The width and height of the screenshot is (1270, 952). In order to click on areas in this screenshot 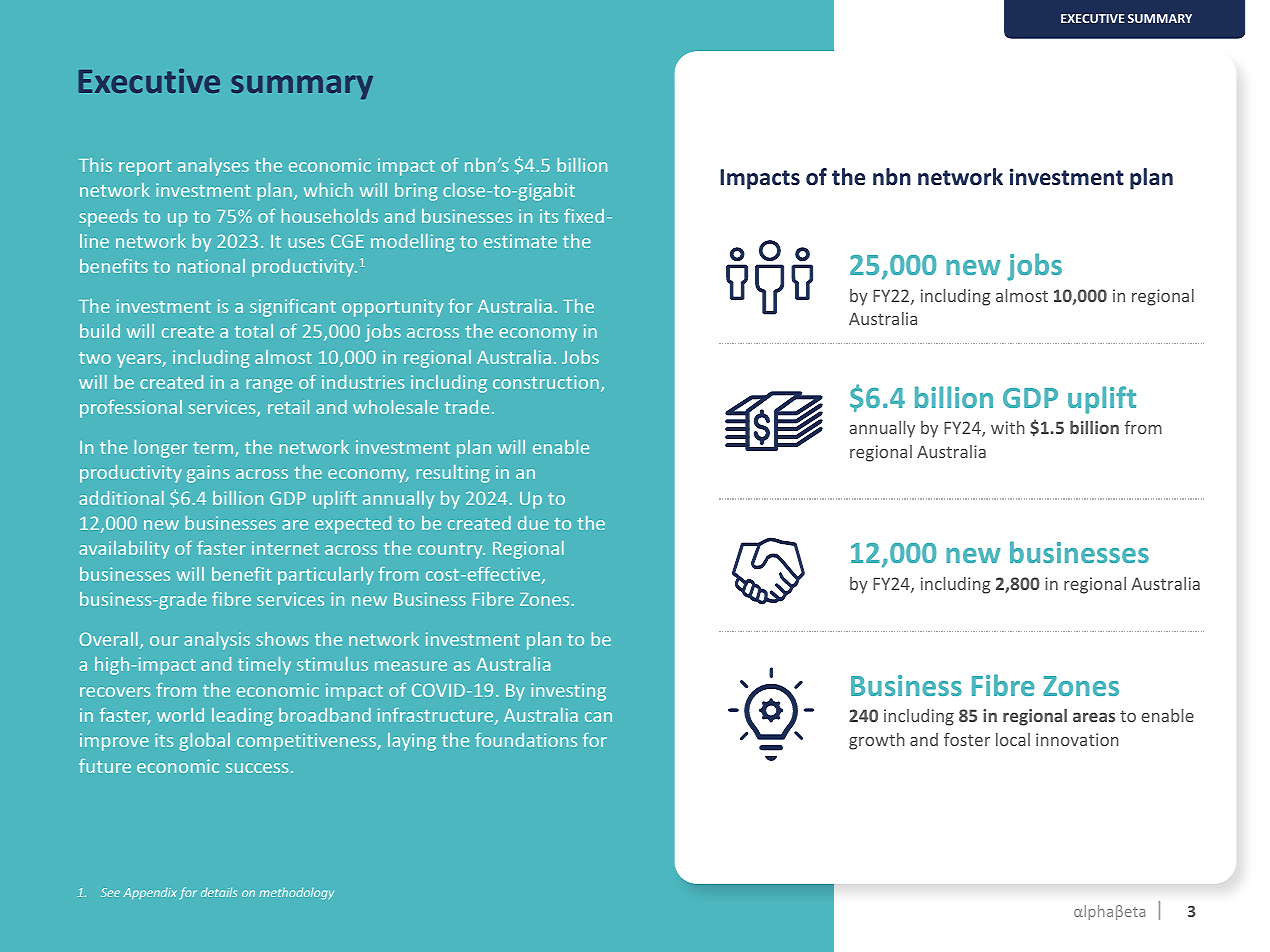, I will do `click(1094, 717)`.
